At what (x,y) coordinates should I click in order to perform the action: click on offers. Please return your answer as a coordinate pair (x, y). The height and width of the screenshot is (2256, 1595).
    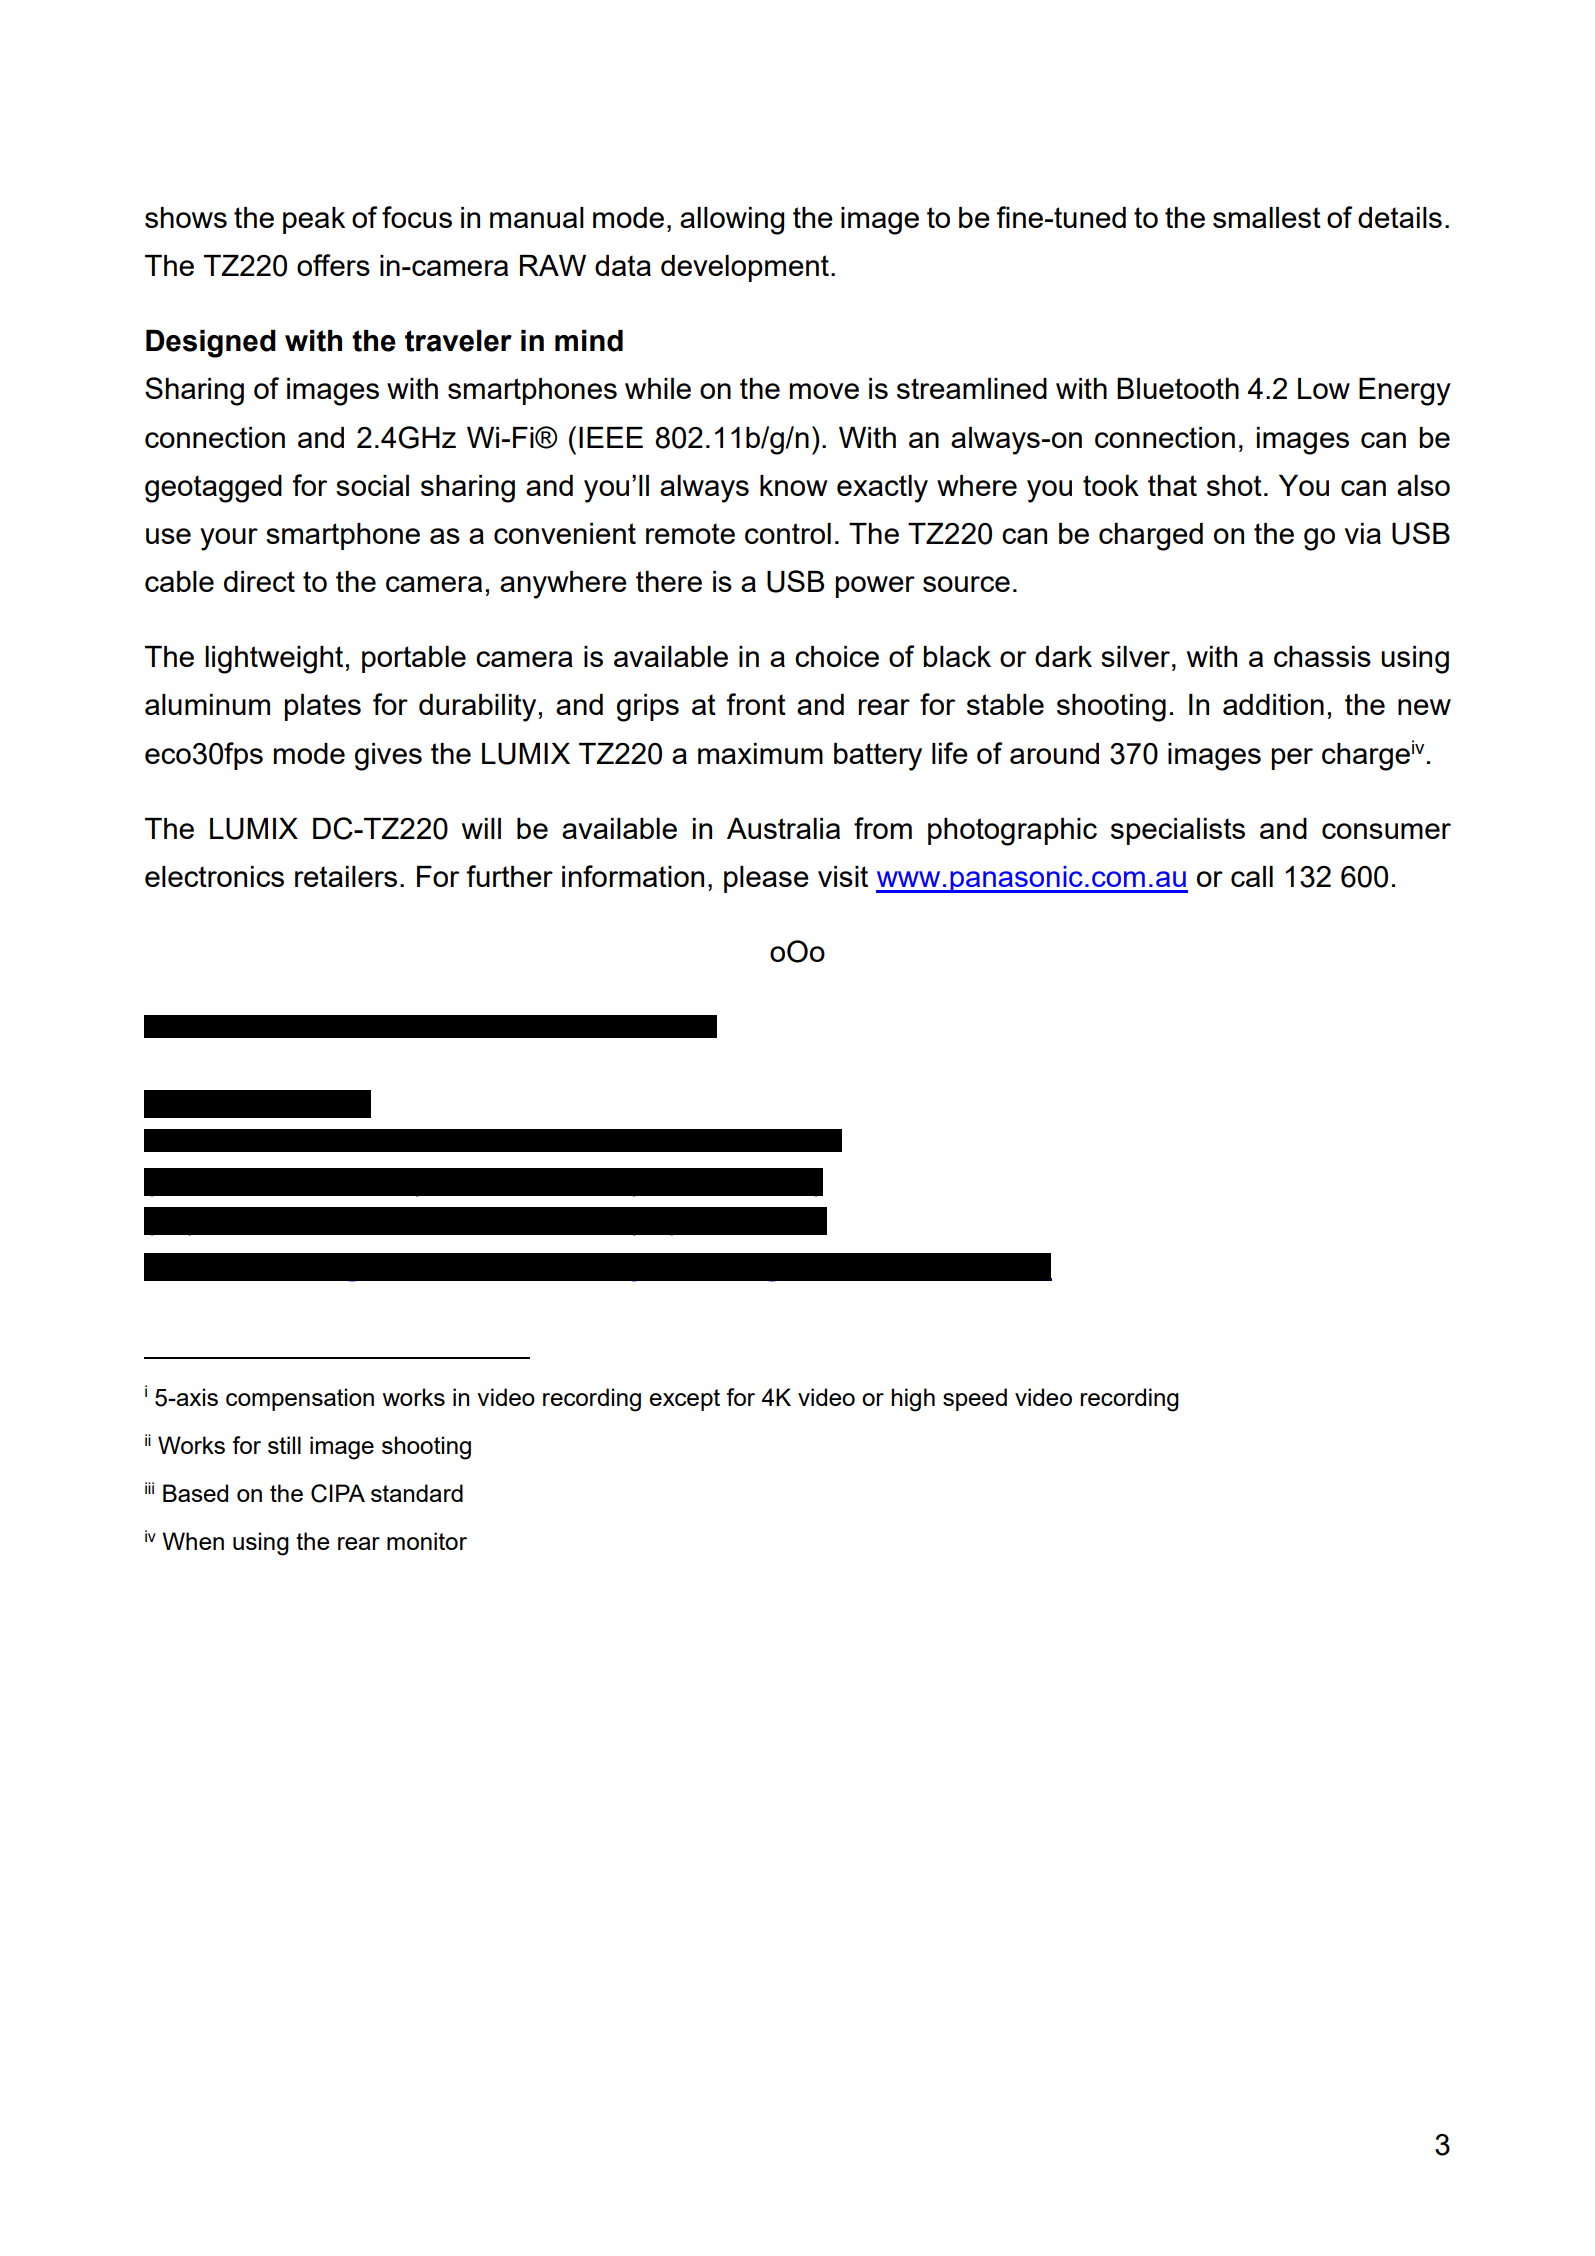
    Looking at the image, I should click on (333, 265).
